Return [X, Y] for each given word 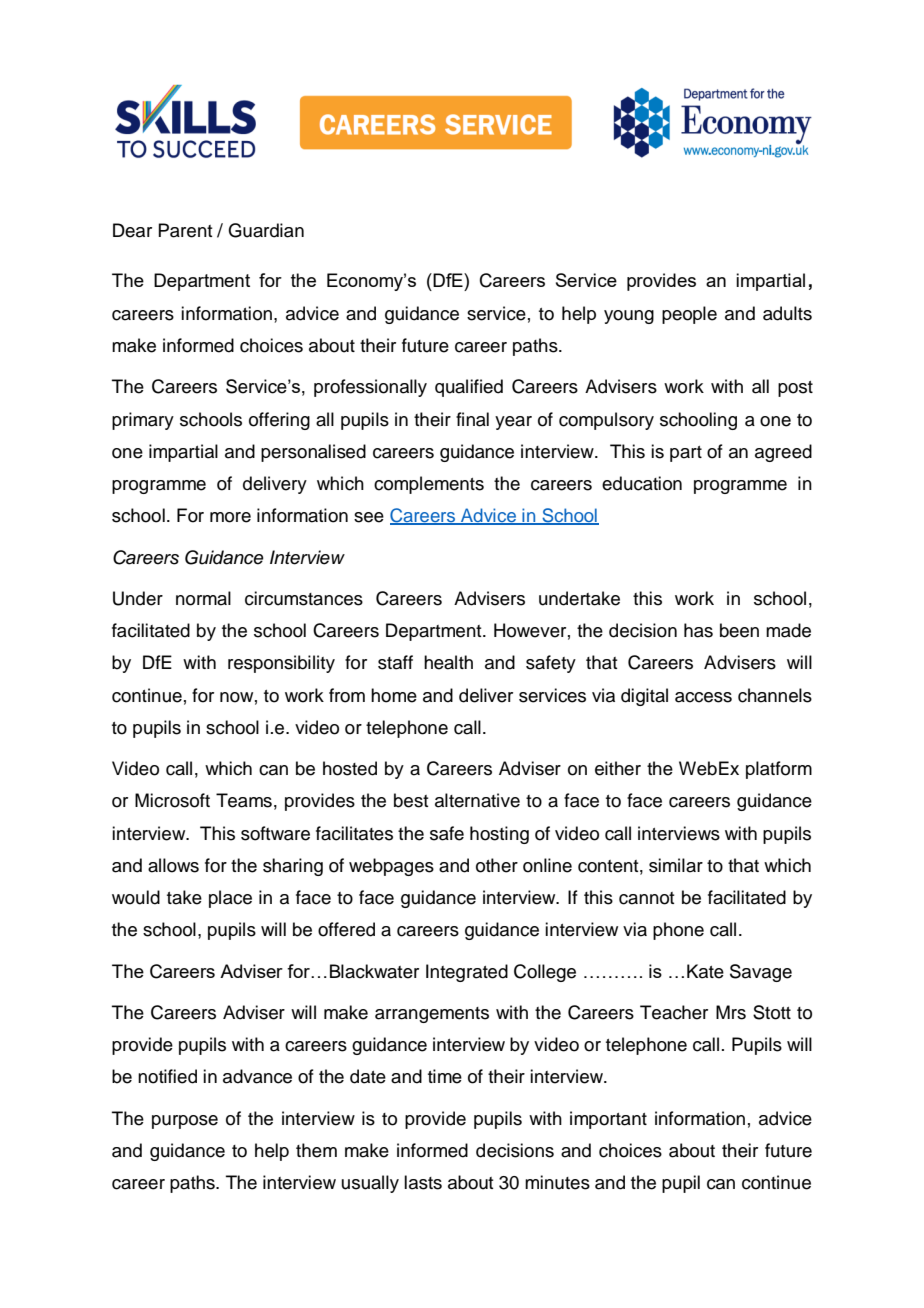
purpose [185, 1122]
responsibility [281, 664]
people [689, 315]
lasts [423, 1182]
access [703, 697]
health [448, 662]
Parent [185, 230]
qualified [469, 388]
